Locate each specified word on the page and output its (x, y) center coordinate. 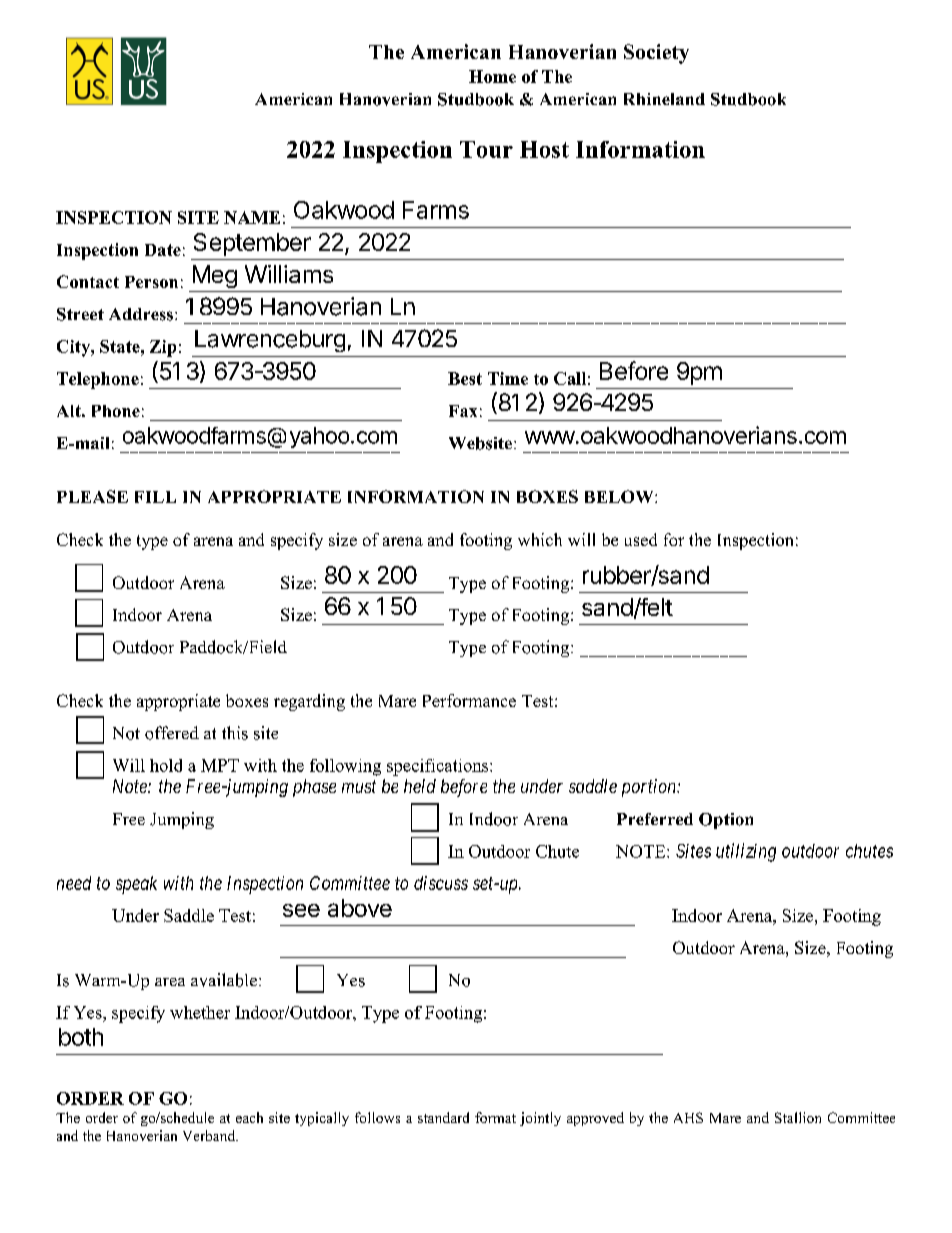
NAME (252, 217)
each (249, 1117)
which (540, 539)
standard (443, 1117)
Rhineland (664, 99)
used (641, 539)
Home (492, 76)
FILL (155, 497)
